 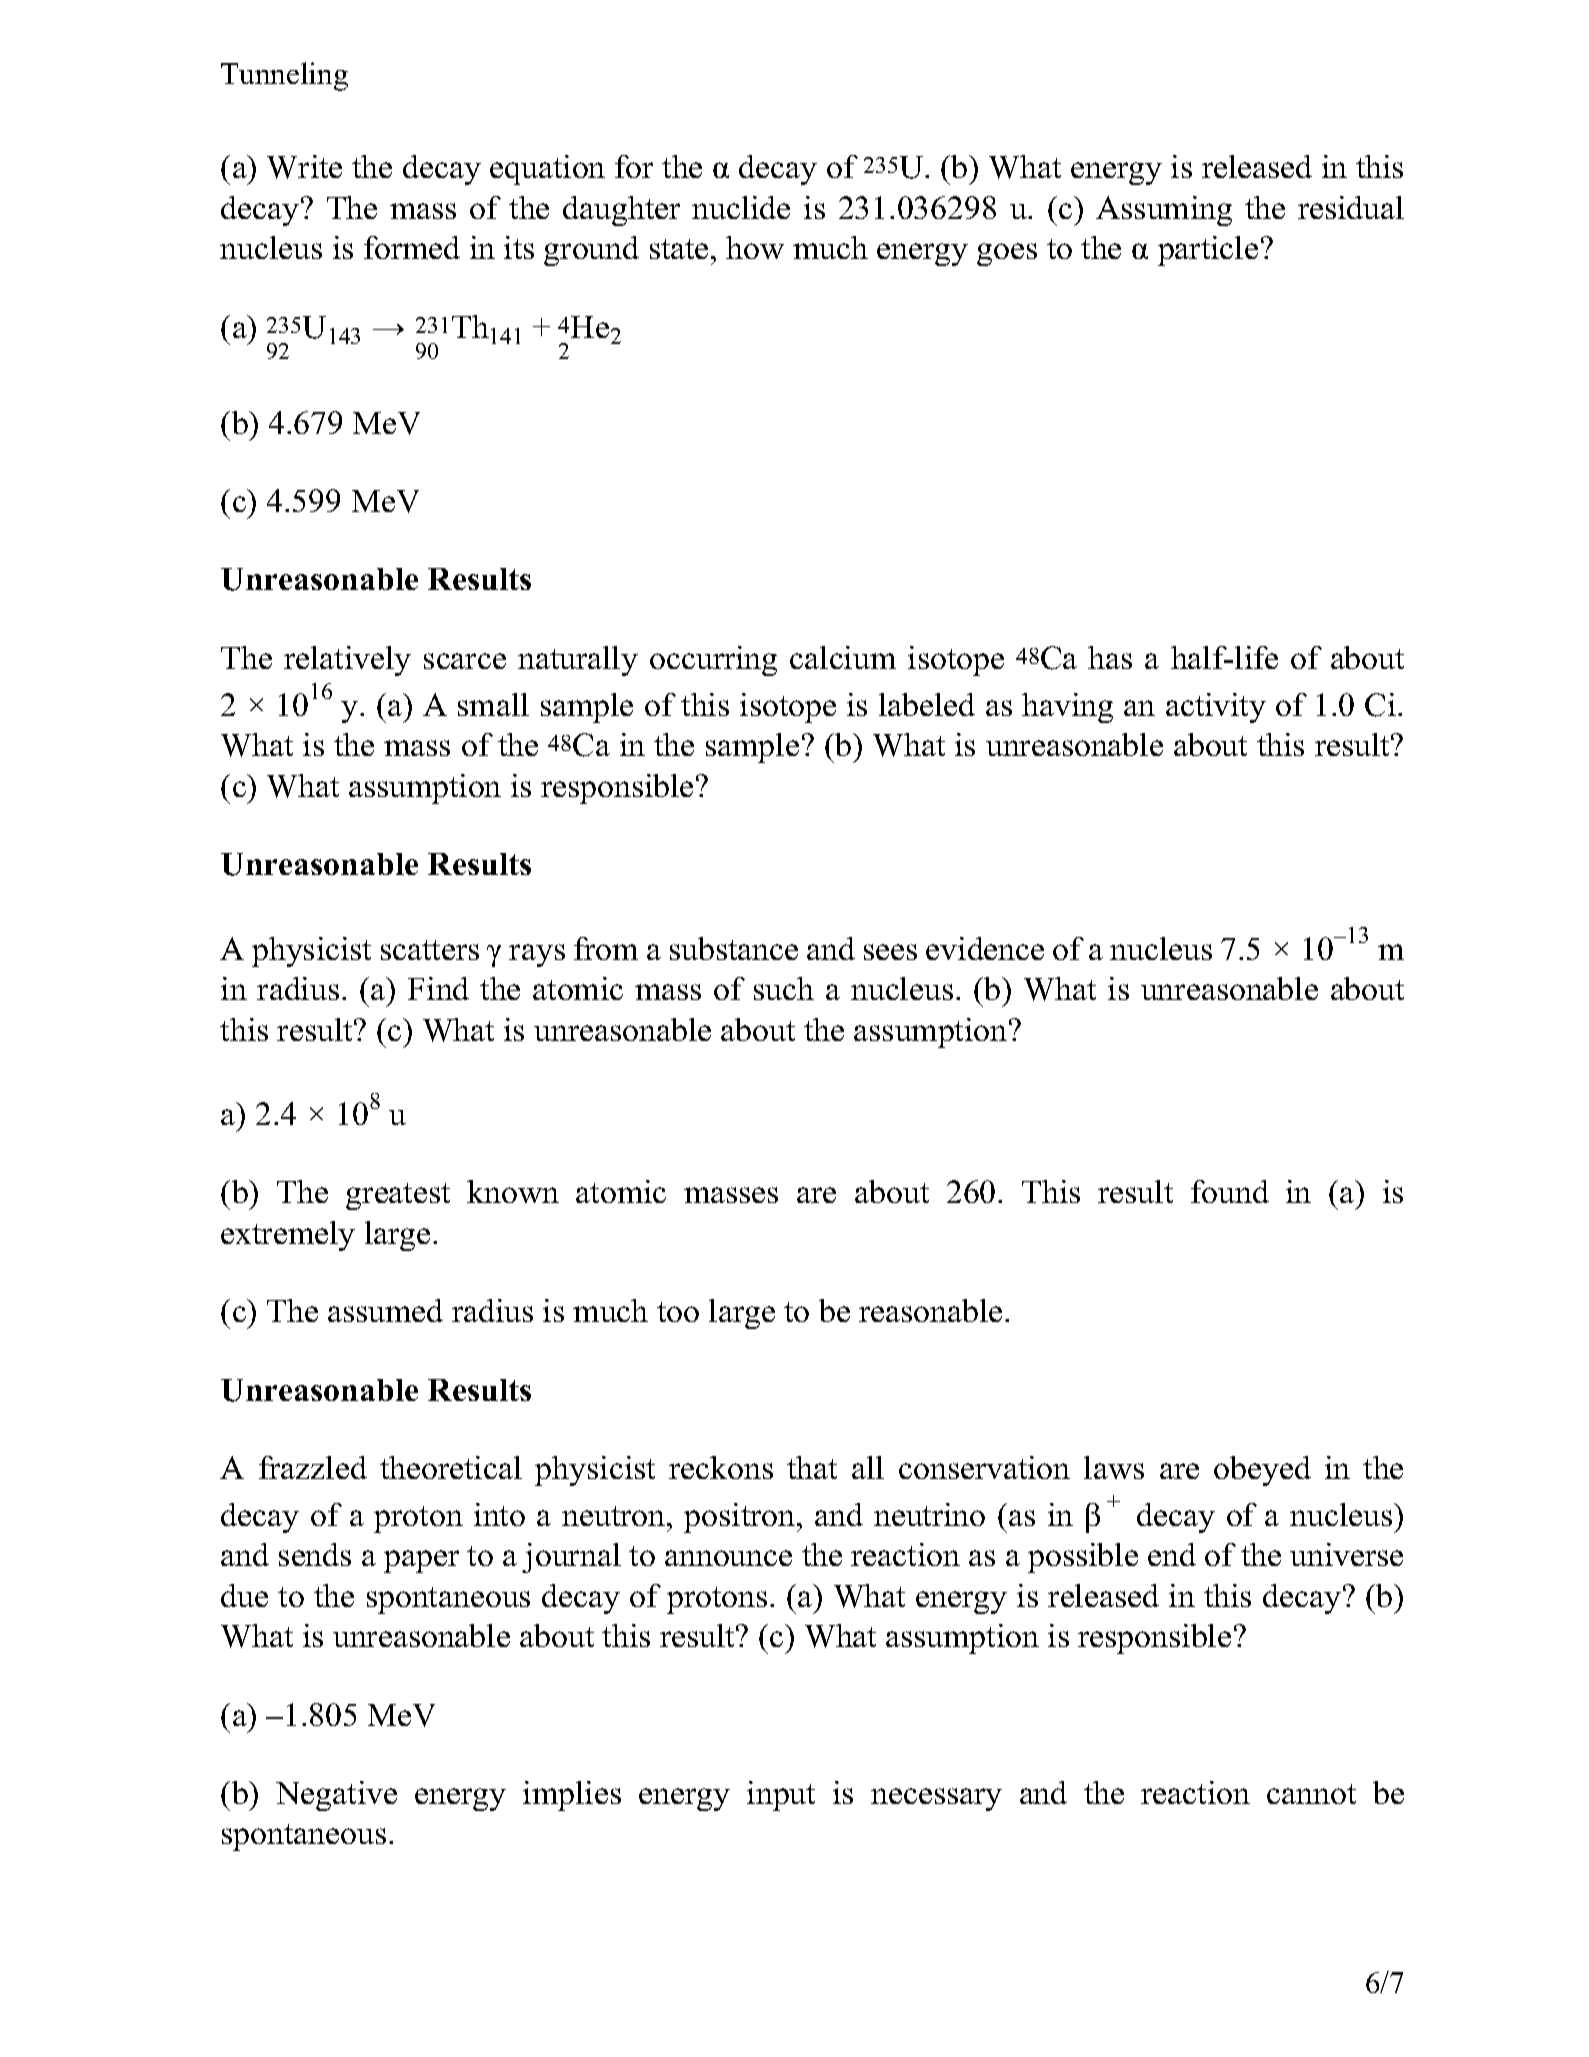 What do you see at coordinates (1311, 1794) in the screenshot?
I see `cannot` at bounding box center [1311, 1794].
